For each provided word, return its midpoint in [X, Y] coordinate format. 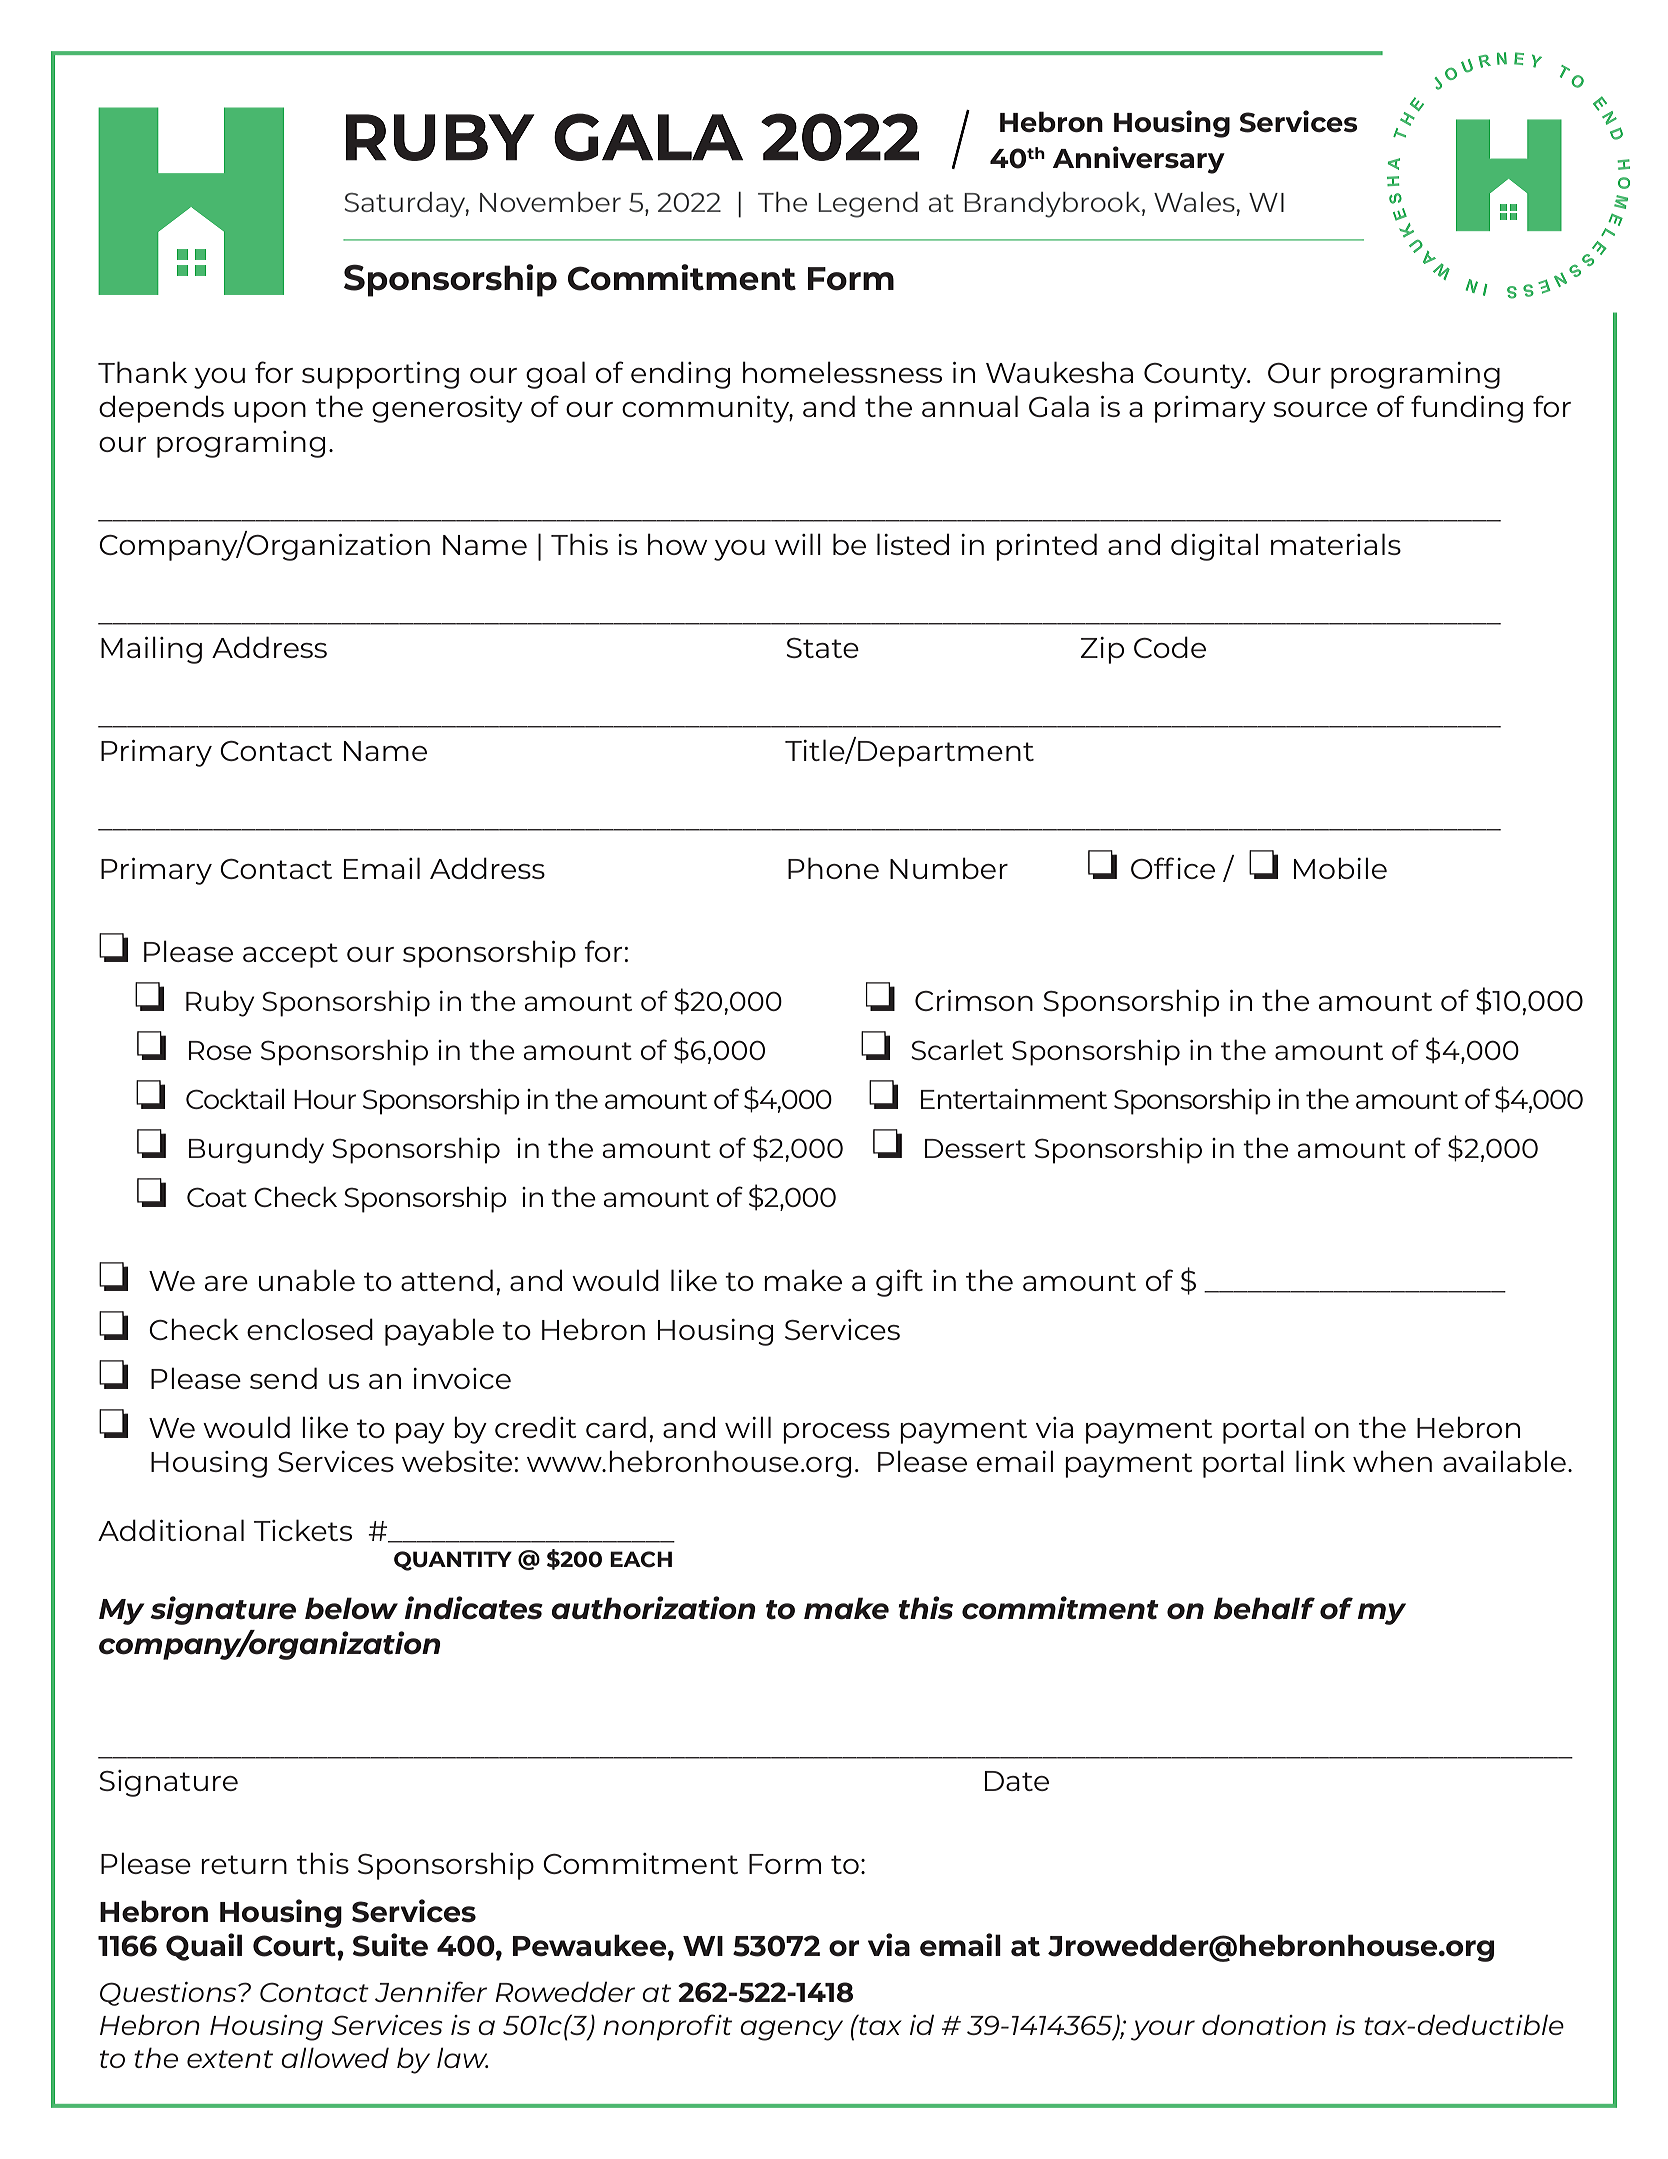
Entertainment [1014, 1099]
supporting [380, 375]
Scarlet [957, 1049]
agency [791, 2030]
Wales [1194, 202]
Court [295, 1946]
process [836, 1433]
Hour [325, 1099]
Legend [868, 205]
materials [1336, 544]
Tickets [303, 1530]
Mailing [151, 650]
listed [913, 544]
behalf [1264, 1608]
